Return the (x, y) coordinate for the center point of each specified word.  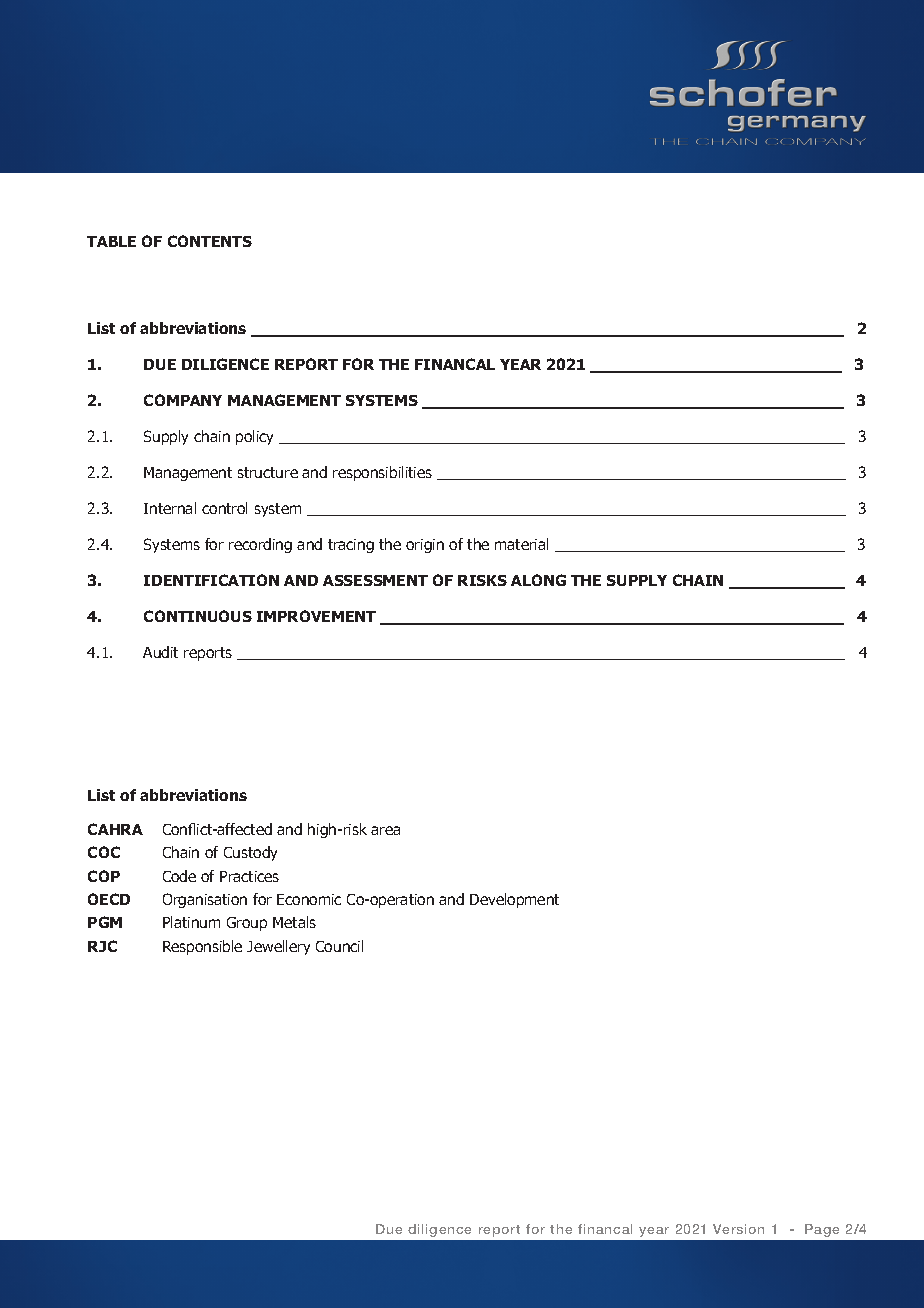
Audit (160, 652)
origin (425, 546)
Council (339, 946)
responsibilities (382, 473)
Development (514, 900)
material (521, 544)
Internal (170, 508)
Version (738, 1229)
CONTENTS (210, 241)
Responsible (202, 947)
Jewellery (278, 947)
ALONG (538, 580)
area (385, 830)
